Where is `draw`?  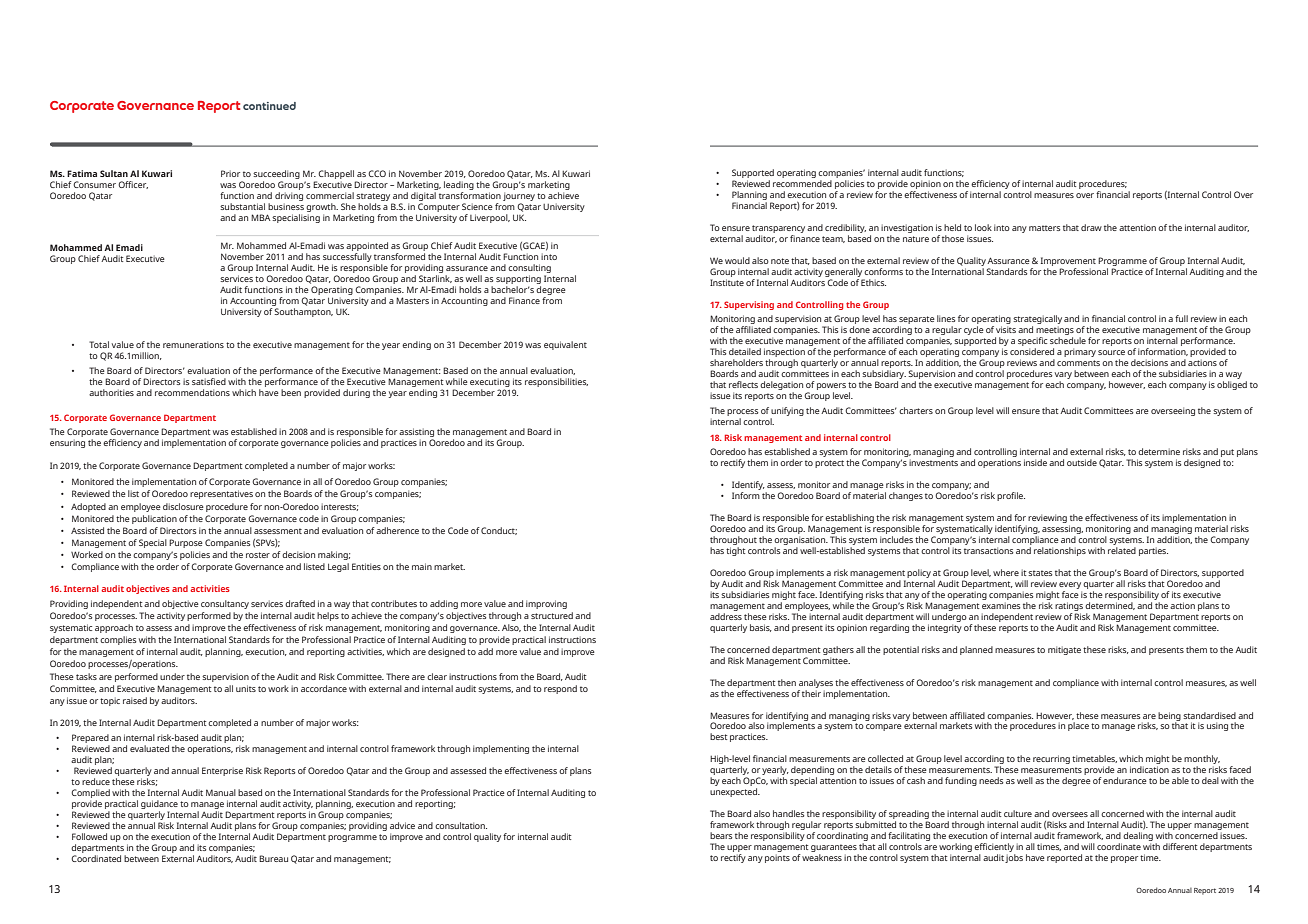 draw is located at coordinates (1091, 227).
